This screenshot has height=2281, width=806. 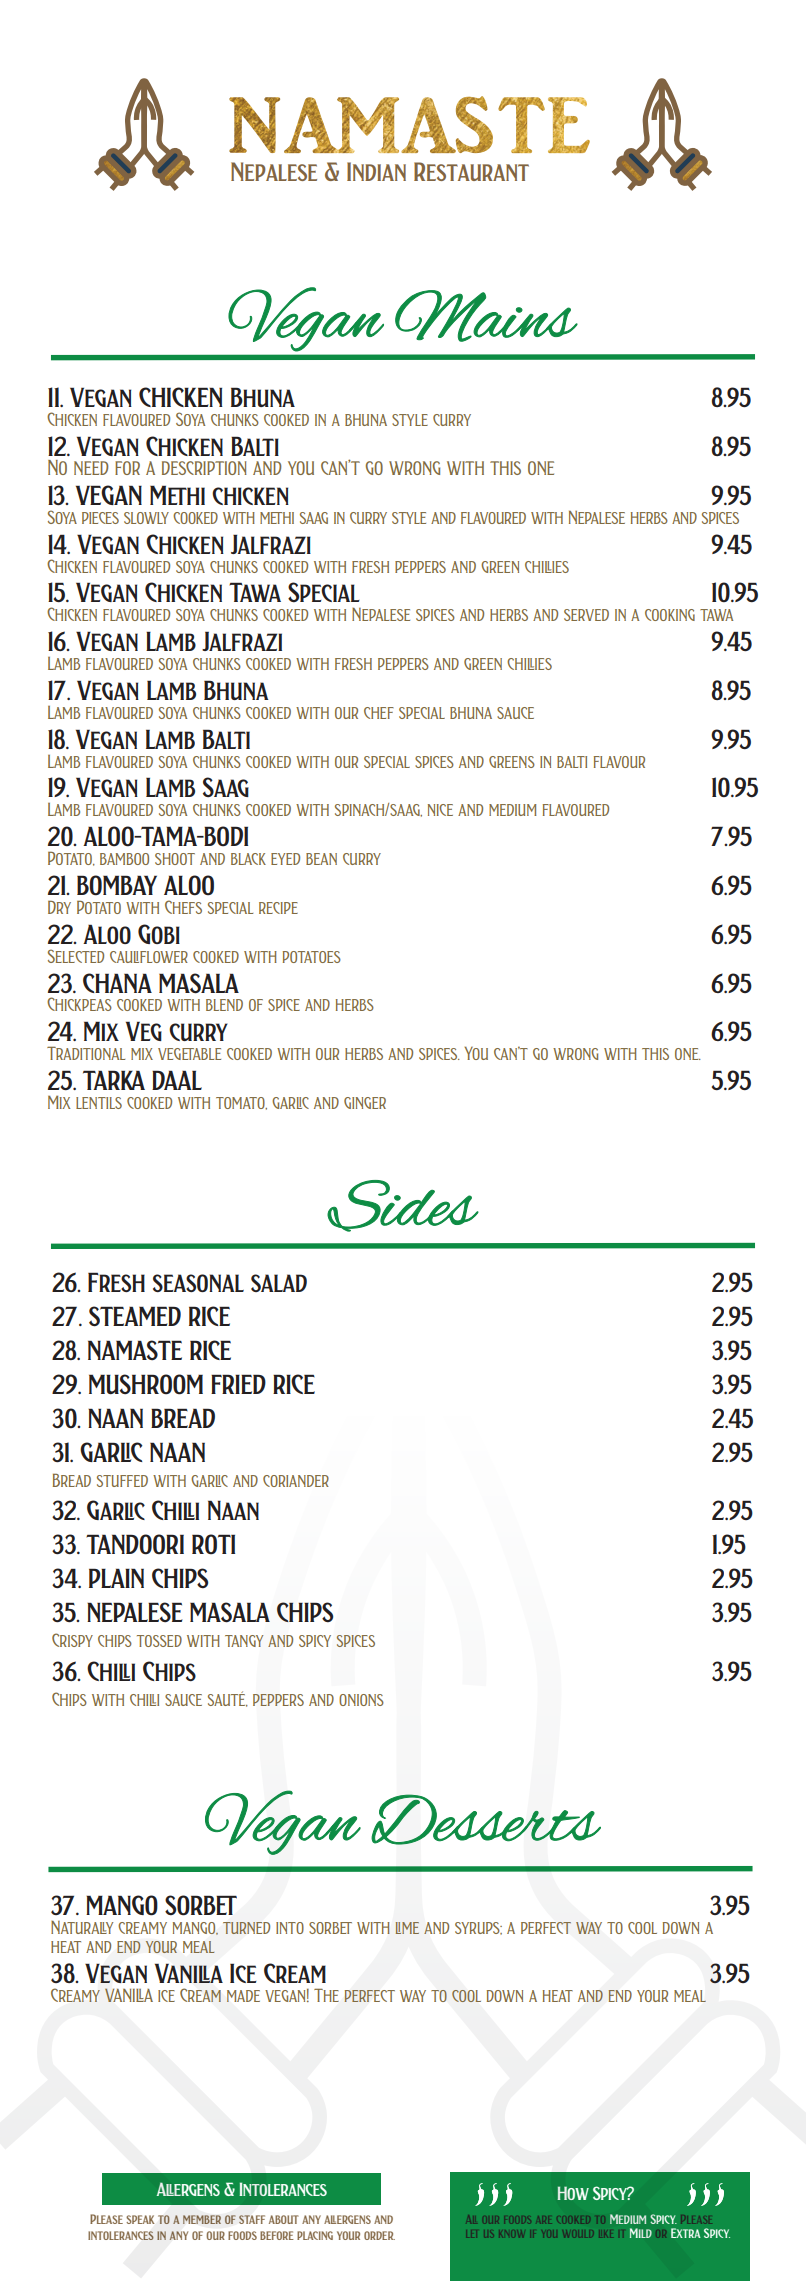 What do you see at coordinates (321, 859) in the screenshot?
I see `bean` at bounding box center [321, 859].
